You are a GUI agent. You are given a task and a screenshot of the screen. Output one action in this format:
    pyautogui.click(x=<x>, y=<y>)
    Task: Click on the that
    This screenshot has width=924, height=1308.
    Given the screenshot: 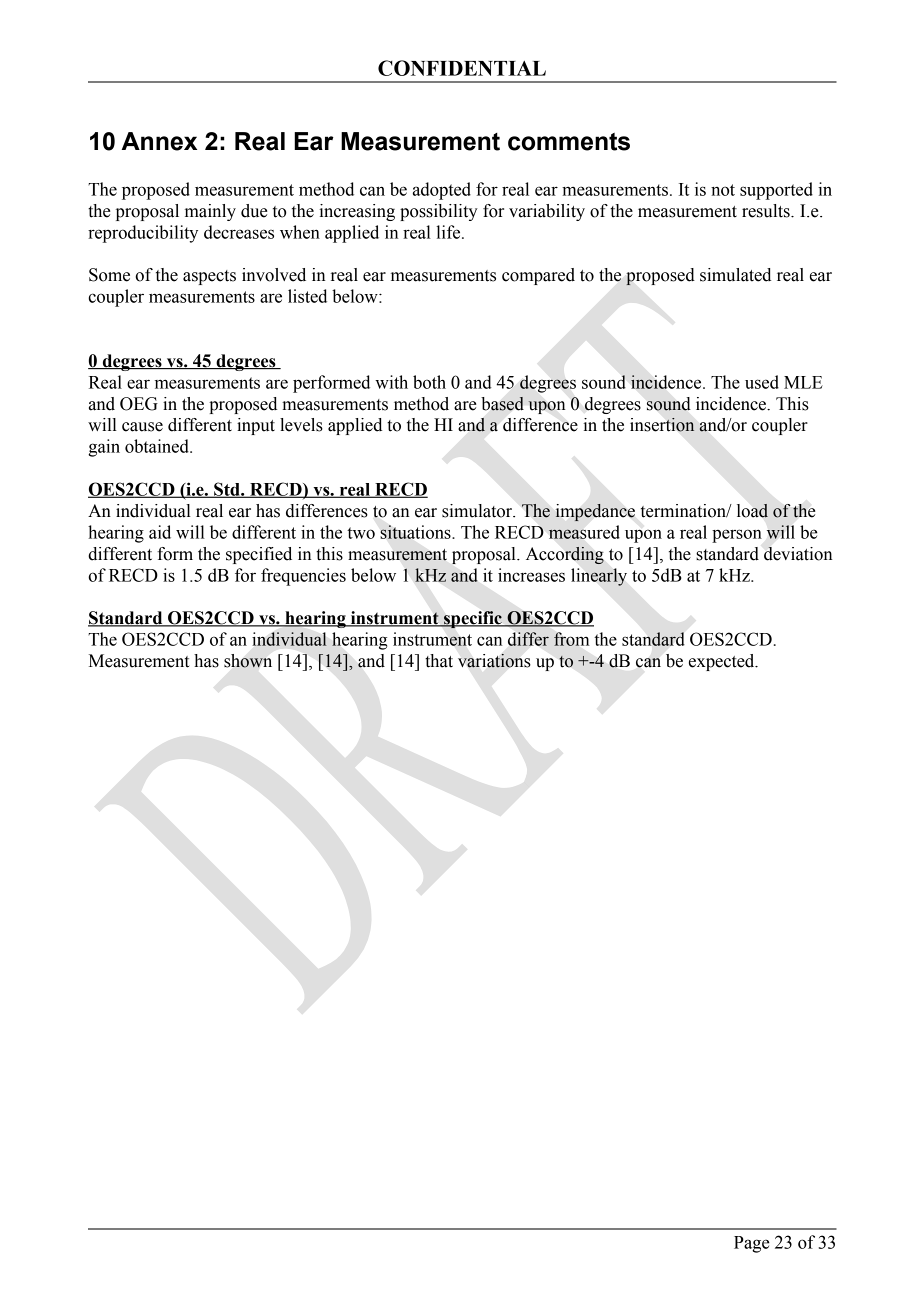 What is the action you would take?
    pyautogui.click(x=439, y=661)
